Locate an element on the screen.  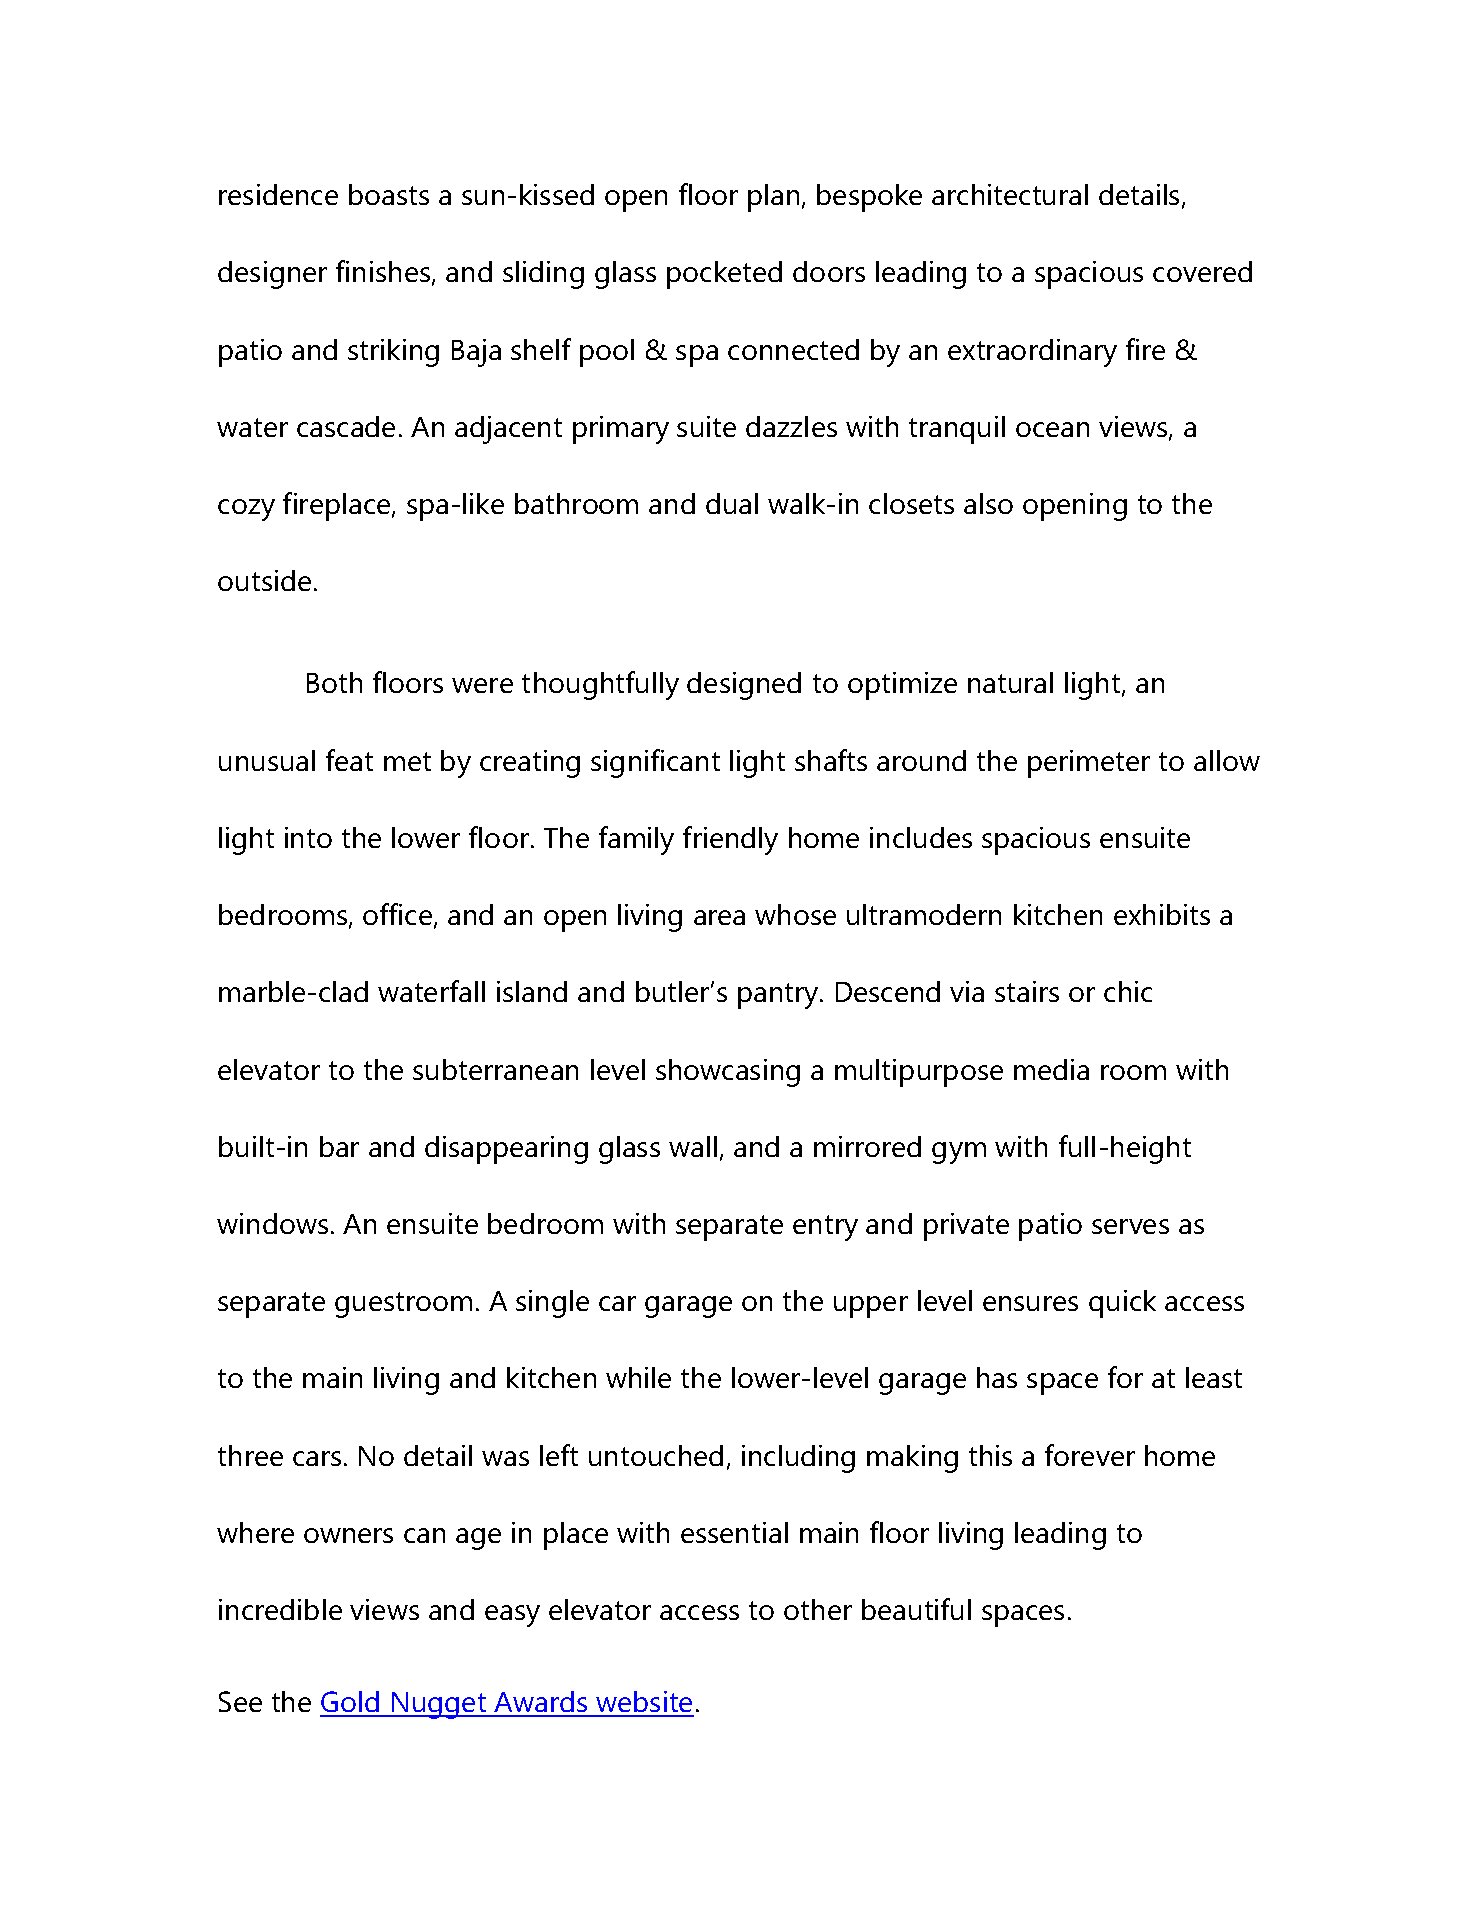
Nugget is located at coordinates (439, 1705).
